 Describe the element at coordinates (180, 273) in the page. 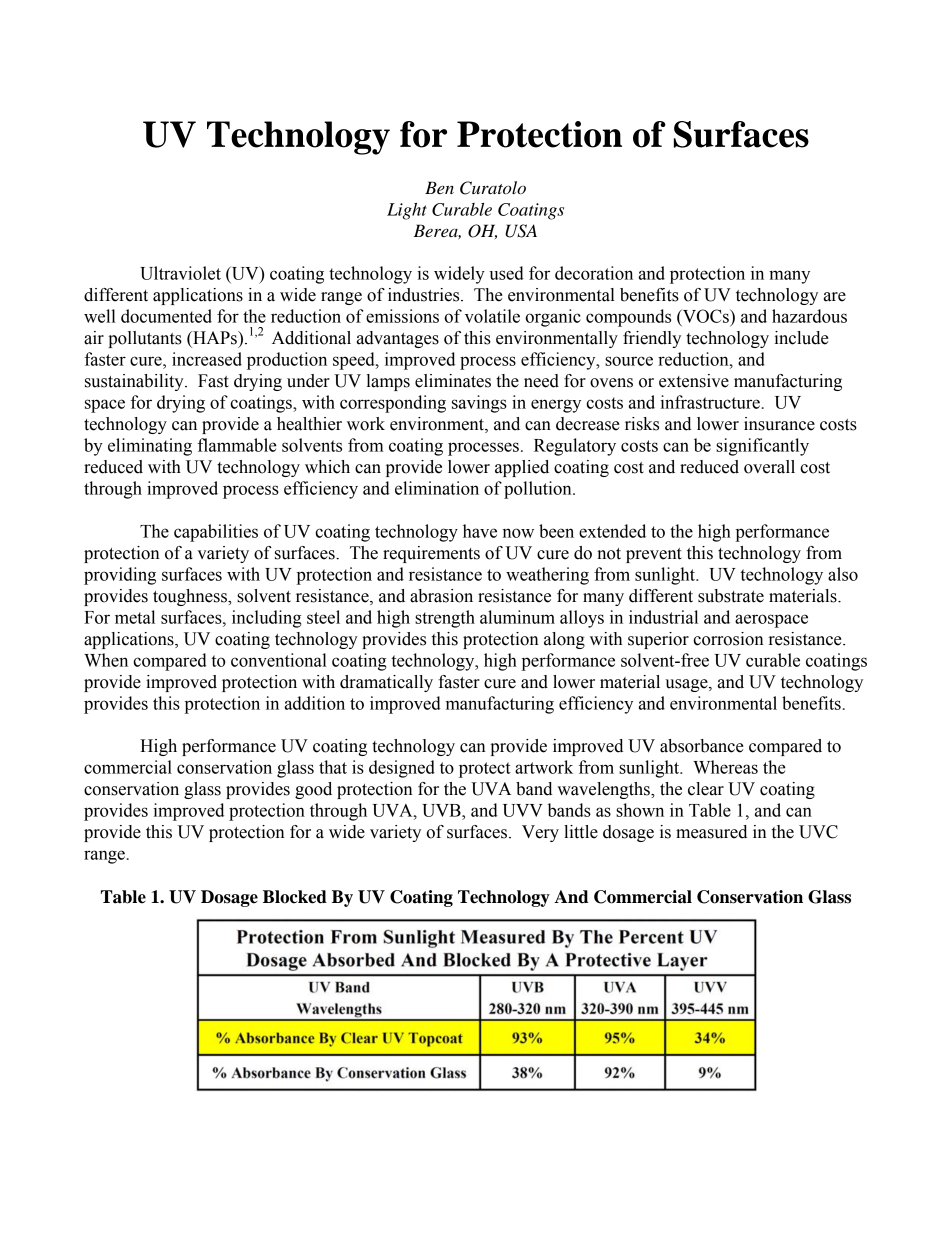

I see `Ultraviolet` at that location.
